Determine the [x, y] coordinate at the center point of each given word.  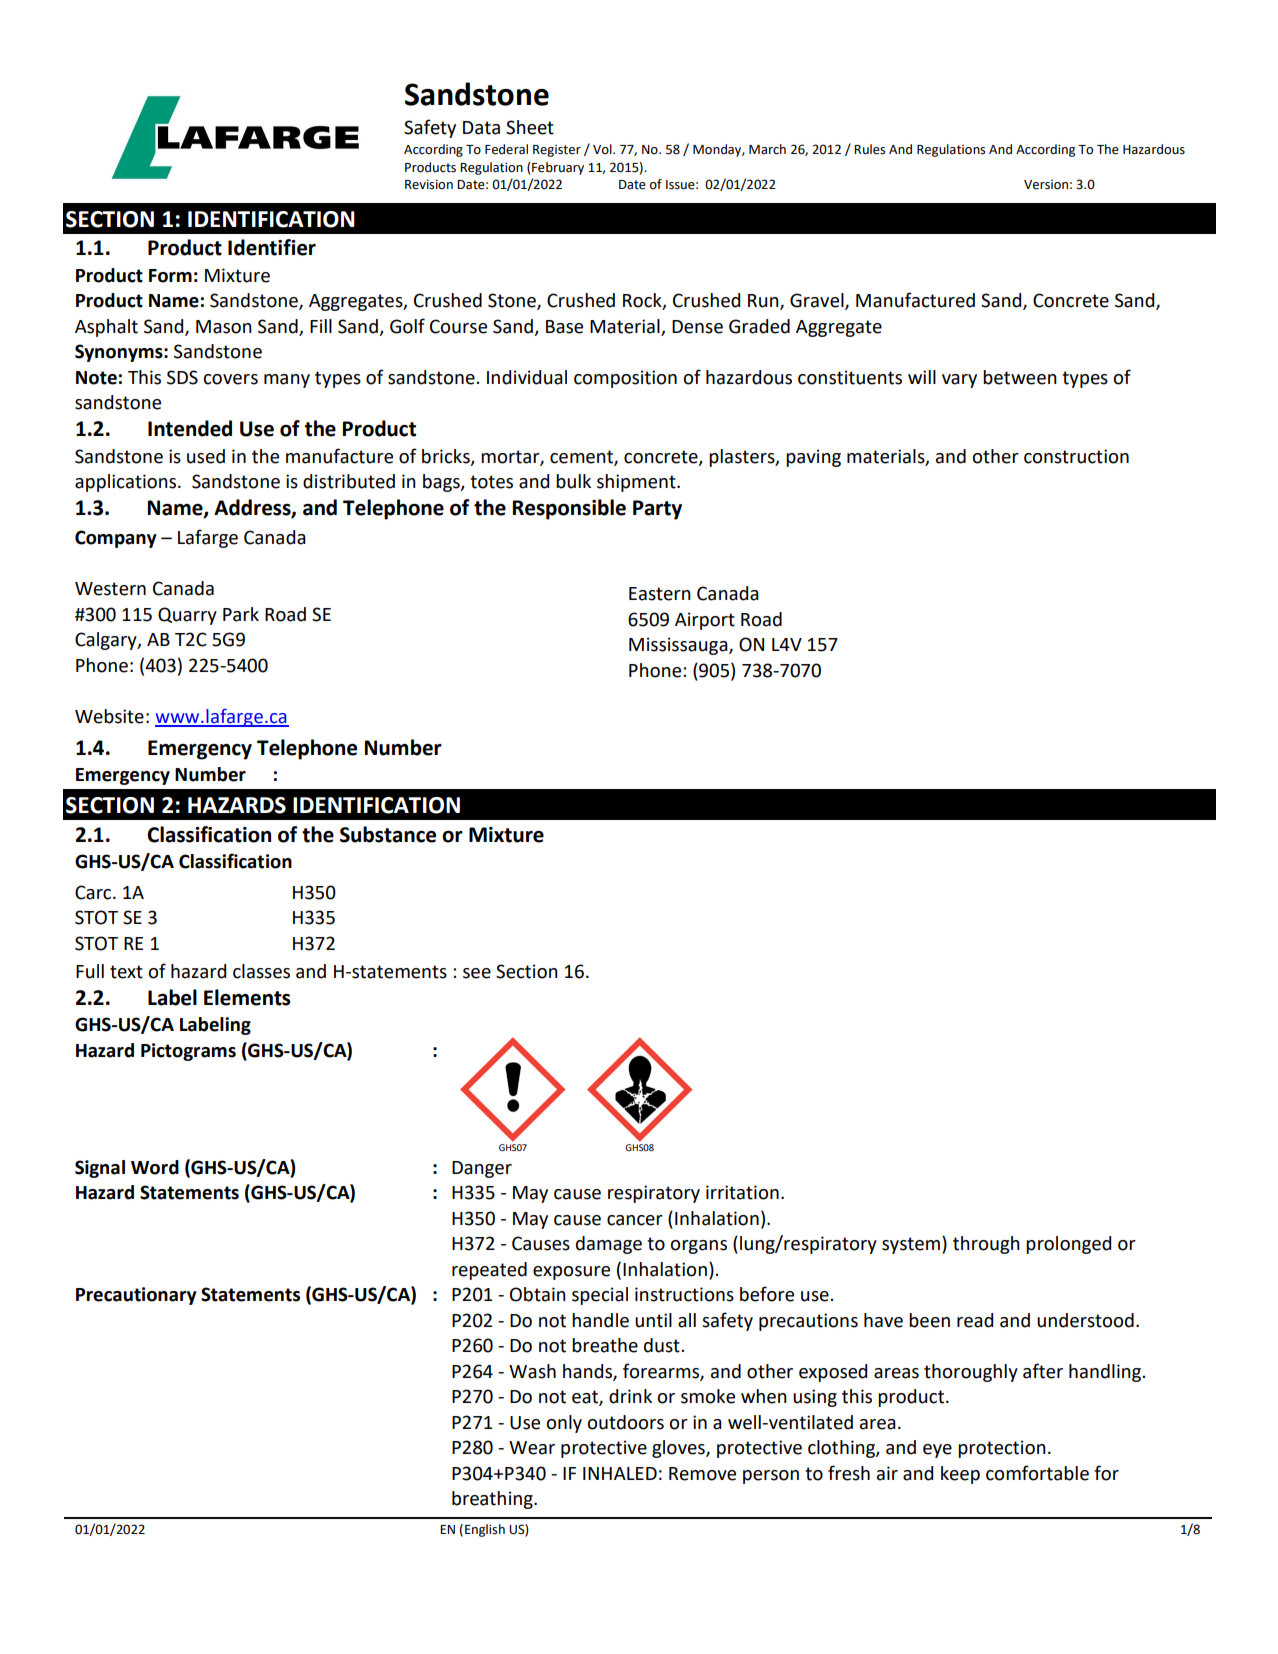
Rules [869, 149]
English [485, 1530]
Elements [247, 997]
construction [1076, 456]
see [477, 973]
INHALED [620, 1473]
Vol [603, 149]
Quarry [187, 616]
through [986, 1245]
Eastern [660, 594]
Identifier [272, 247]
